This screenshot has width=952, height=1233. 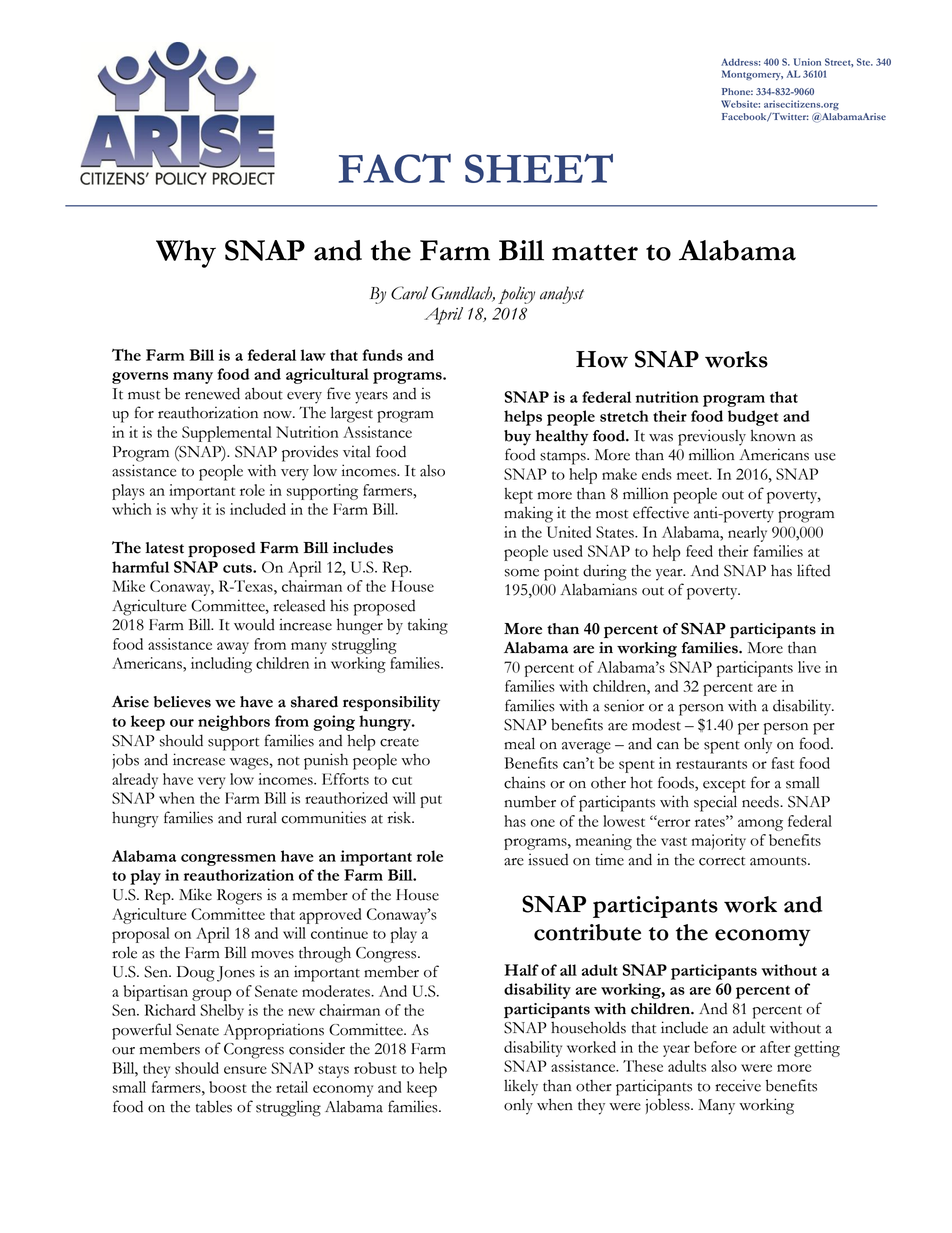 I want to click on boost, so click(x=227, y=1087).
